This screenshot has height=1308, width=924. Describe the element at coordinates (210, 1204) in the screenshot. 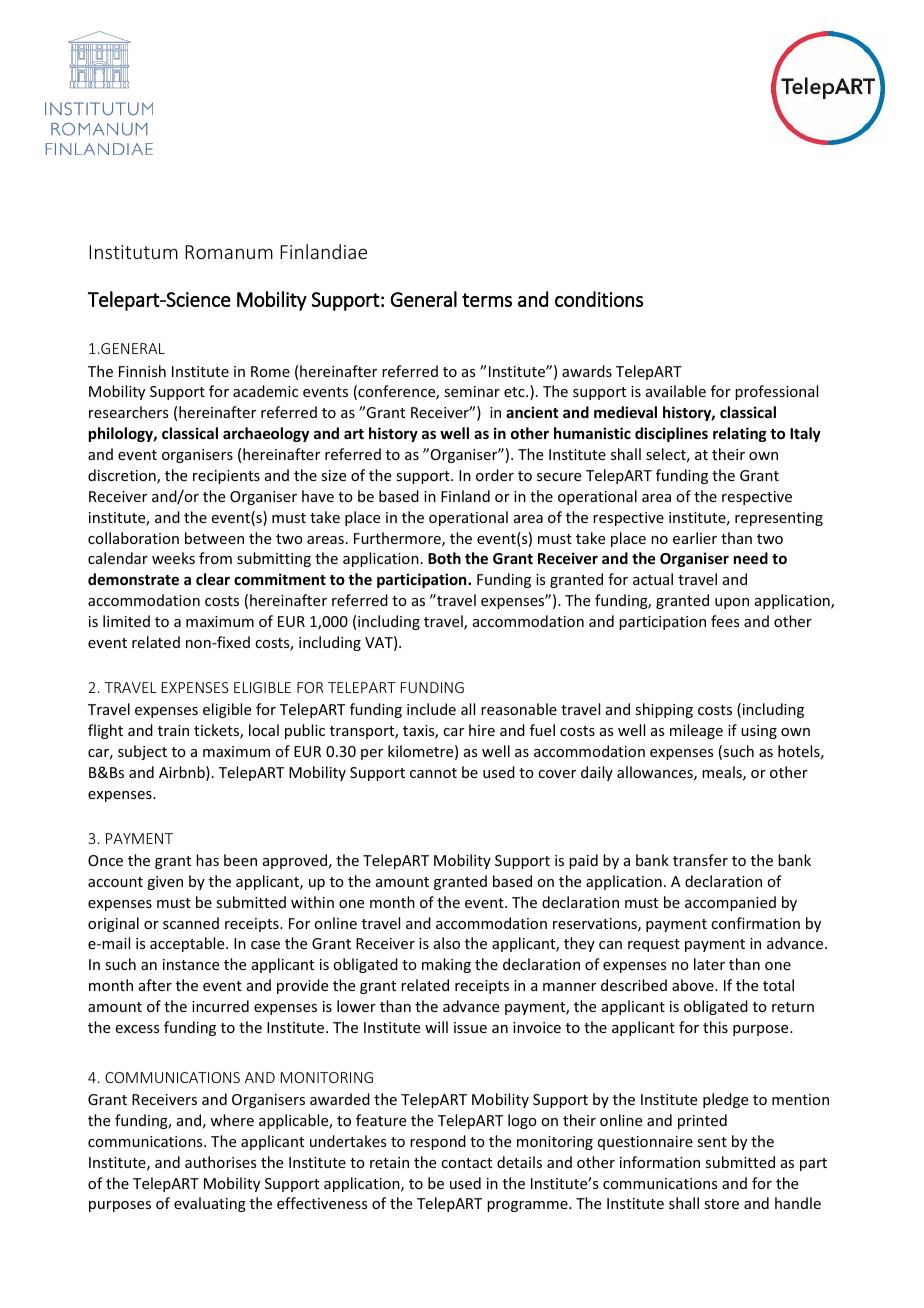

I see `evaluating` at that location.
